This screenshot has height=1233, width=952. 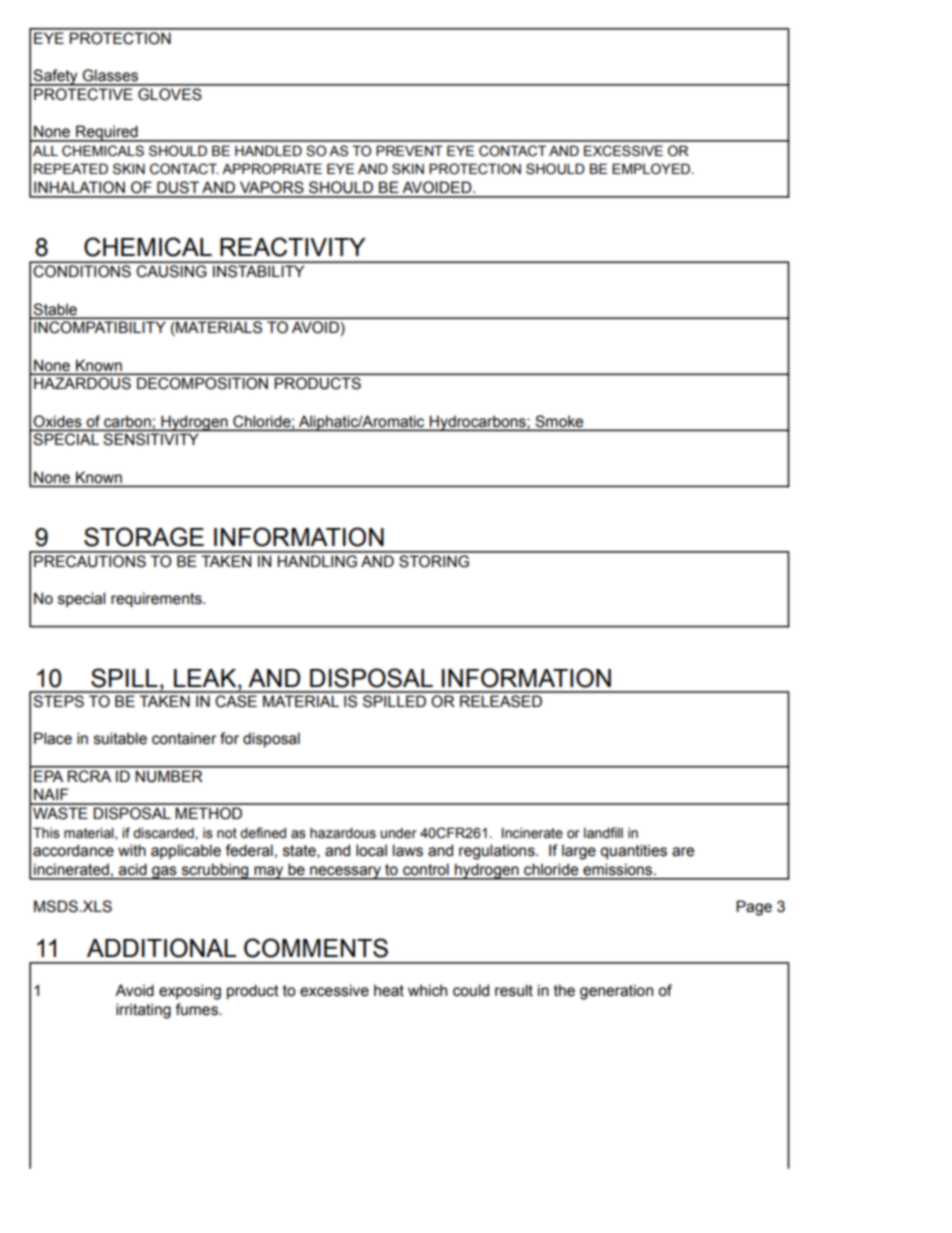 I want to click on Smoke, so click(x=559, y=421).
